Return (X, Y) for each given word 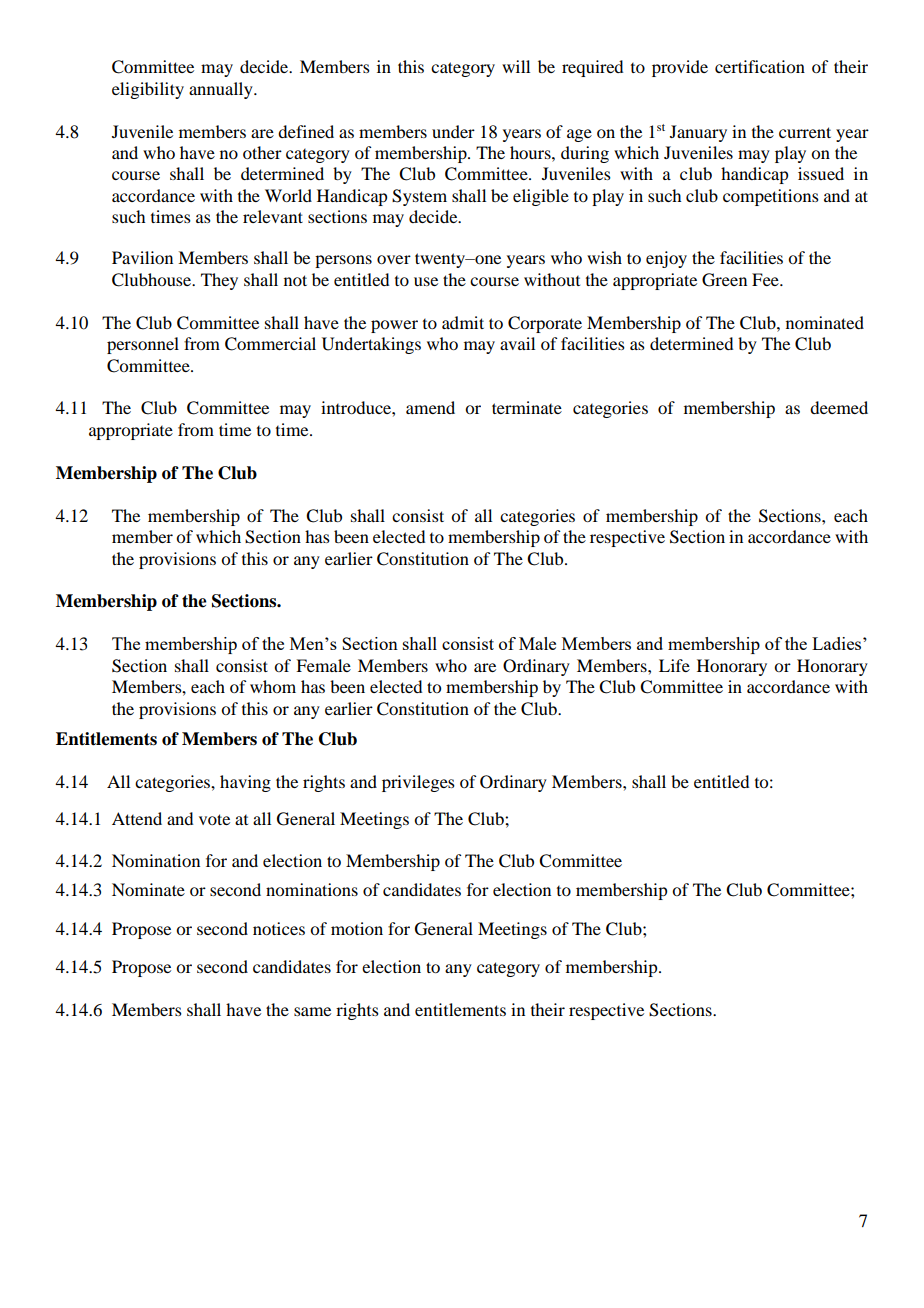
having (245, 783)
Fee (766, 279)
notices (279, 928)
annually (222, 90)
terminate (527, 407)
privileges (418, 783)
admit (463, 322)
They (219, 281)
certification (760, 66)
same (312, 1011)
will (516, 66)
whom (273, 686)
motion (357, 928)
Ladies (838, 643)
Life (674, 665)
